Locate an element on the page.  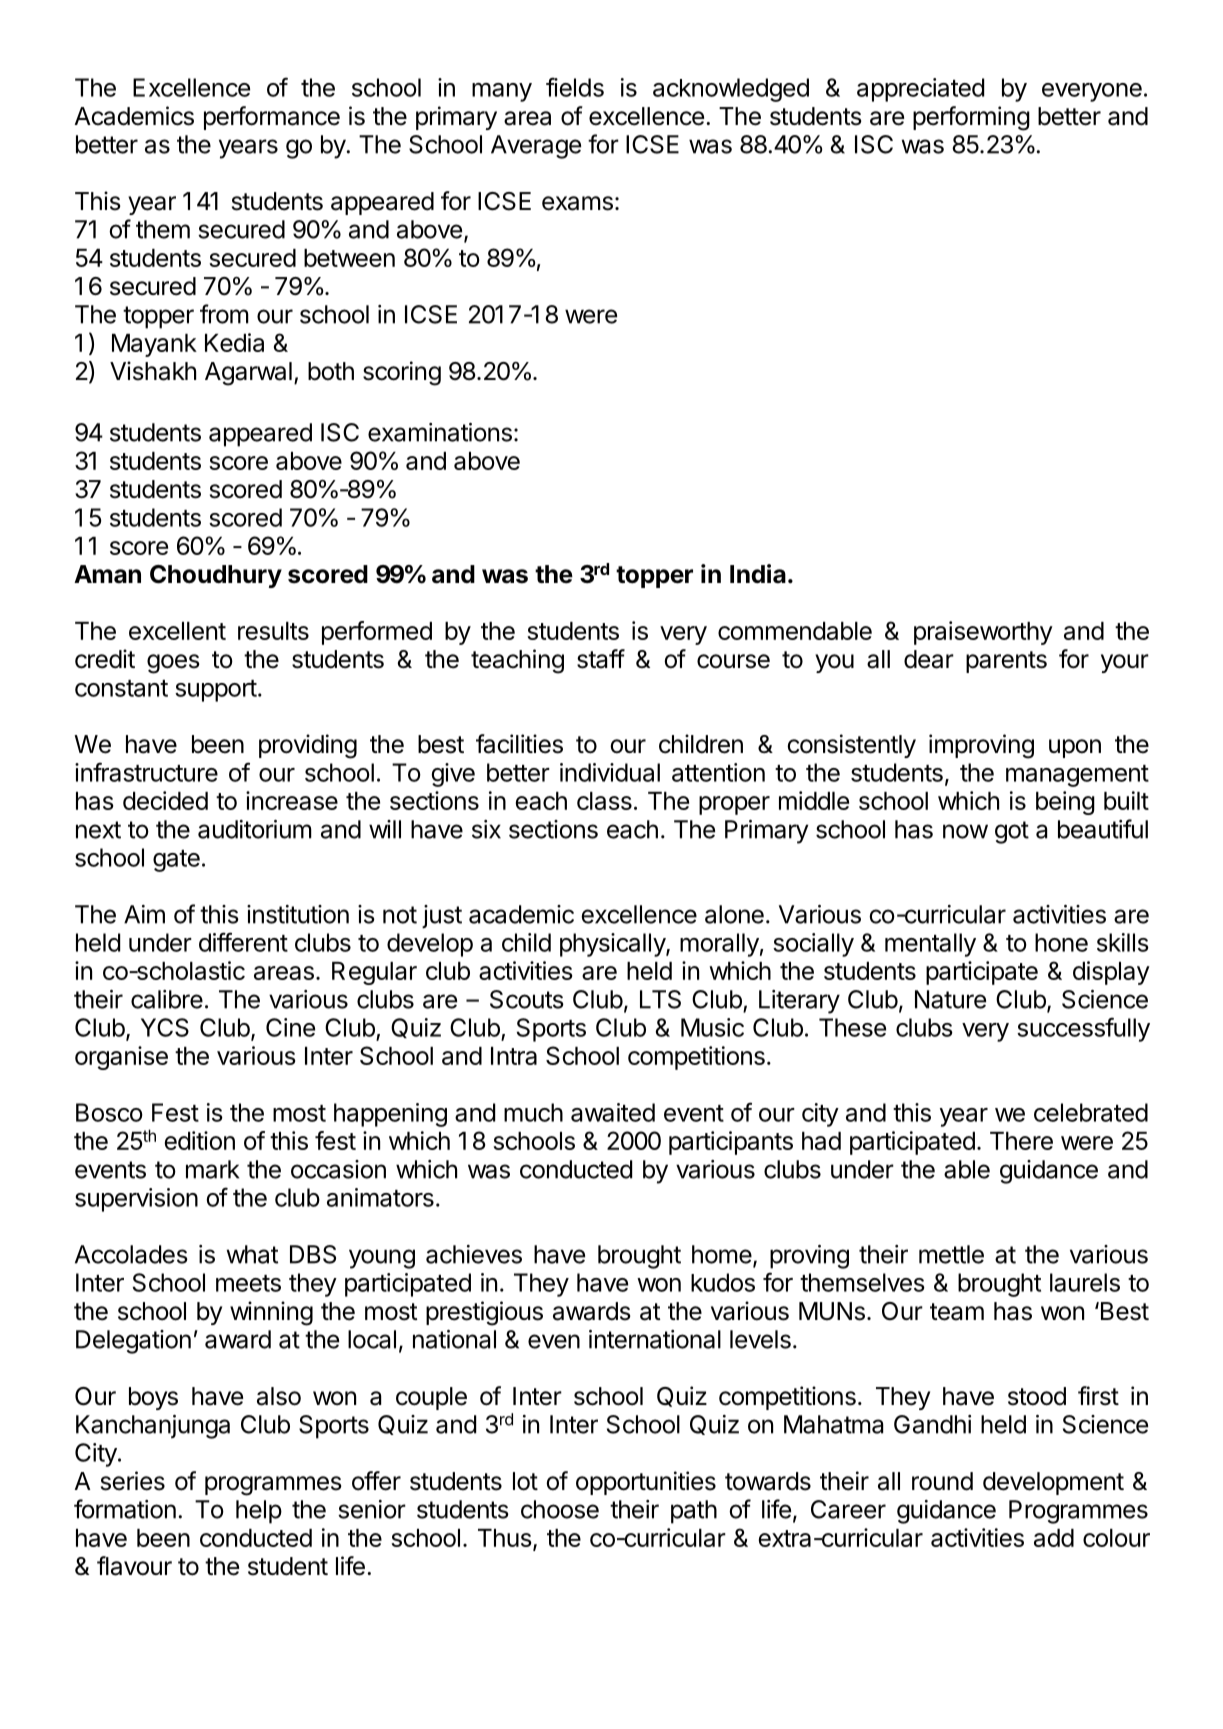
performing is located at coordinates (971, 118).
